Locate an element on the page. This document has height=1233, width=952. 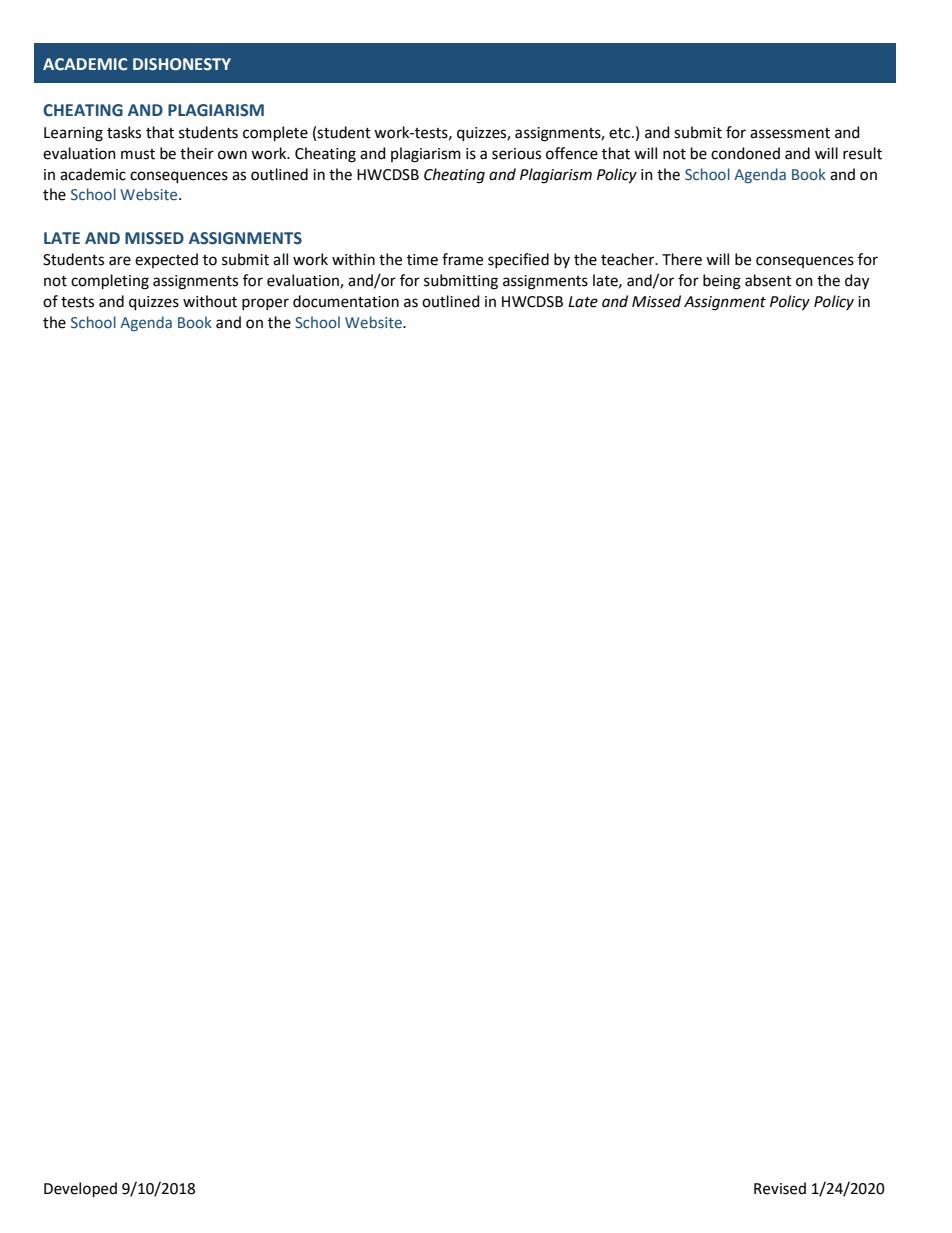
specified is located at coordinates (518, 260).
